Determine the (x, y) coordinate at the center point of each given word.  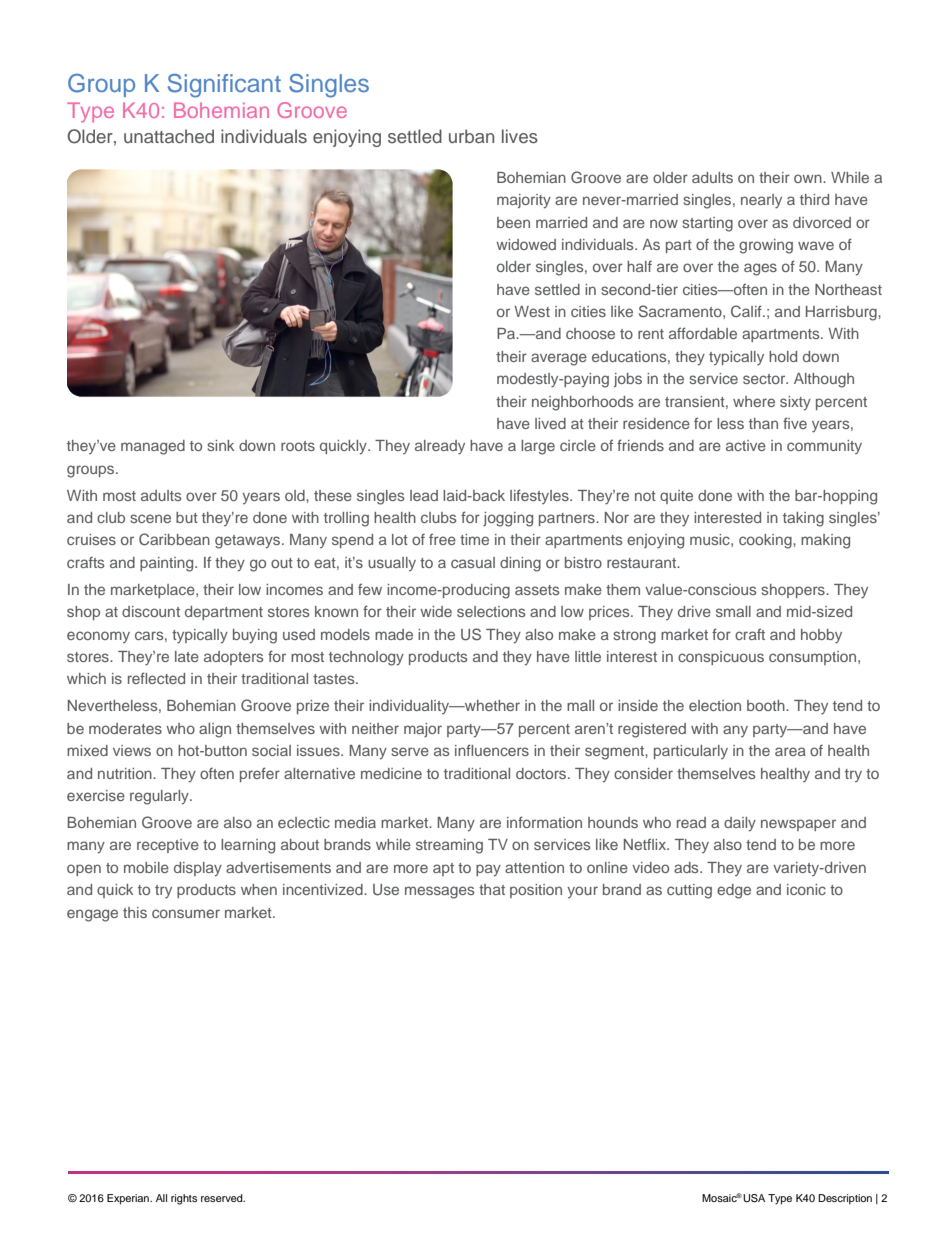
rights (184, 1199)
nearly (761, 201)
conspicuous (721, 658)
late (187, 656)
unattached (169, 136)
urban (471, 136)
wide (436, 611)
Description (845, 1199)
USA (754, 1198)
